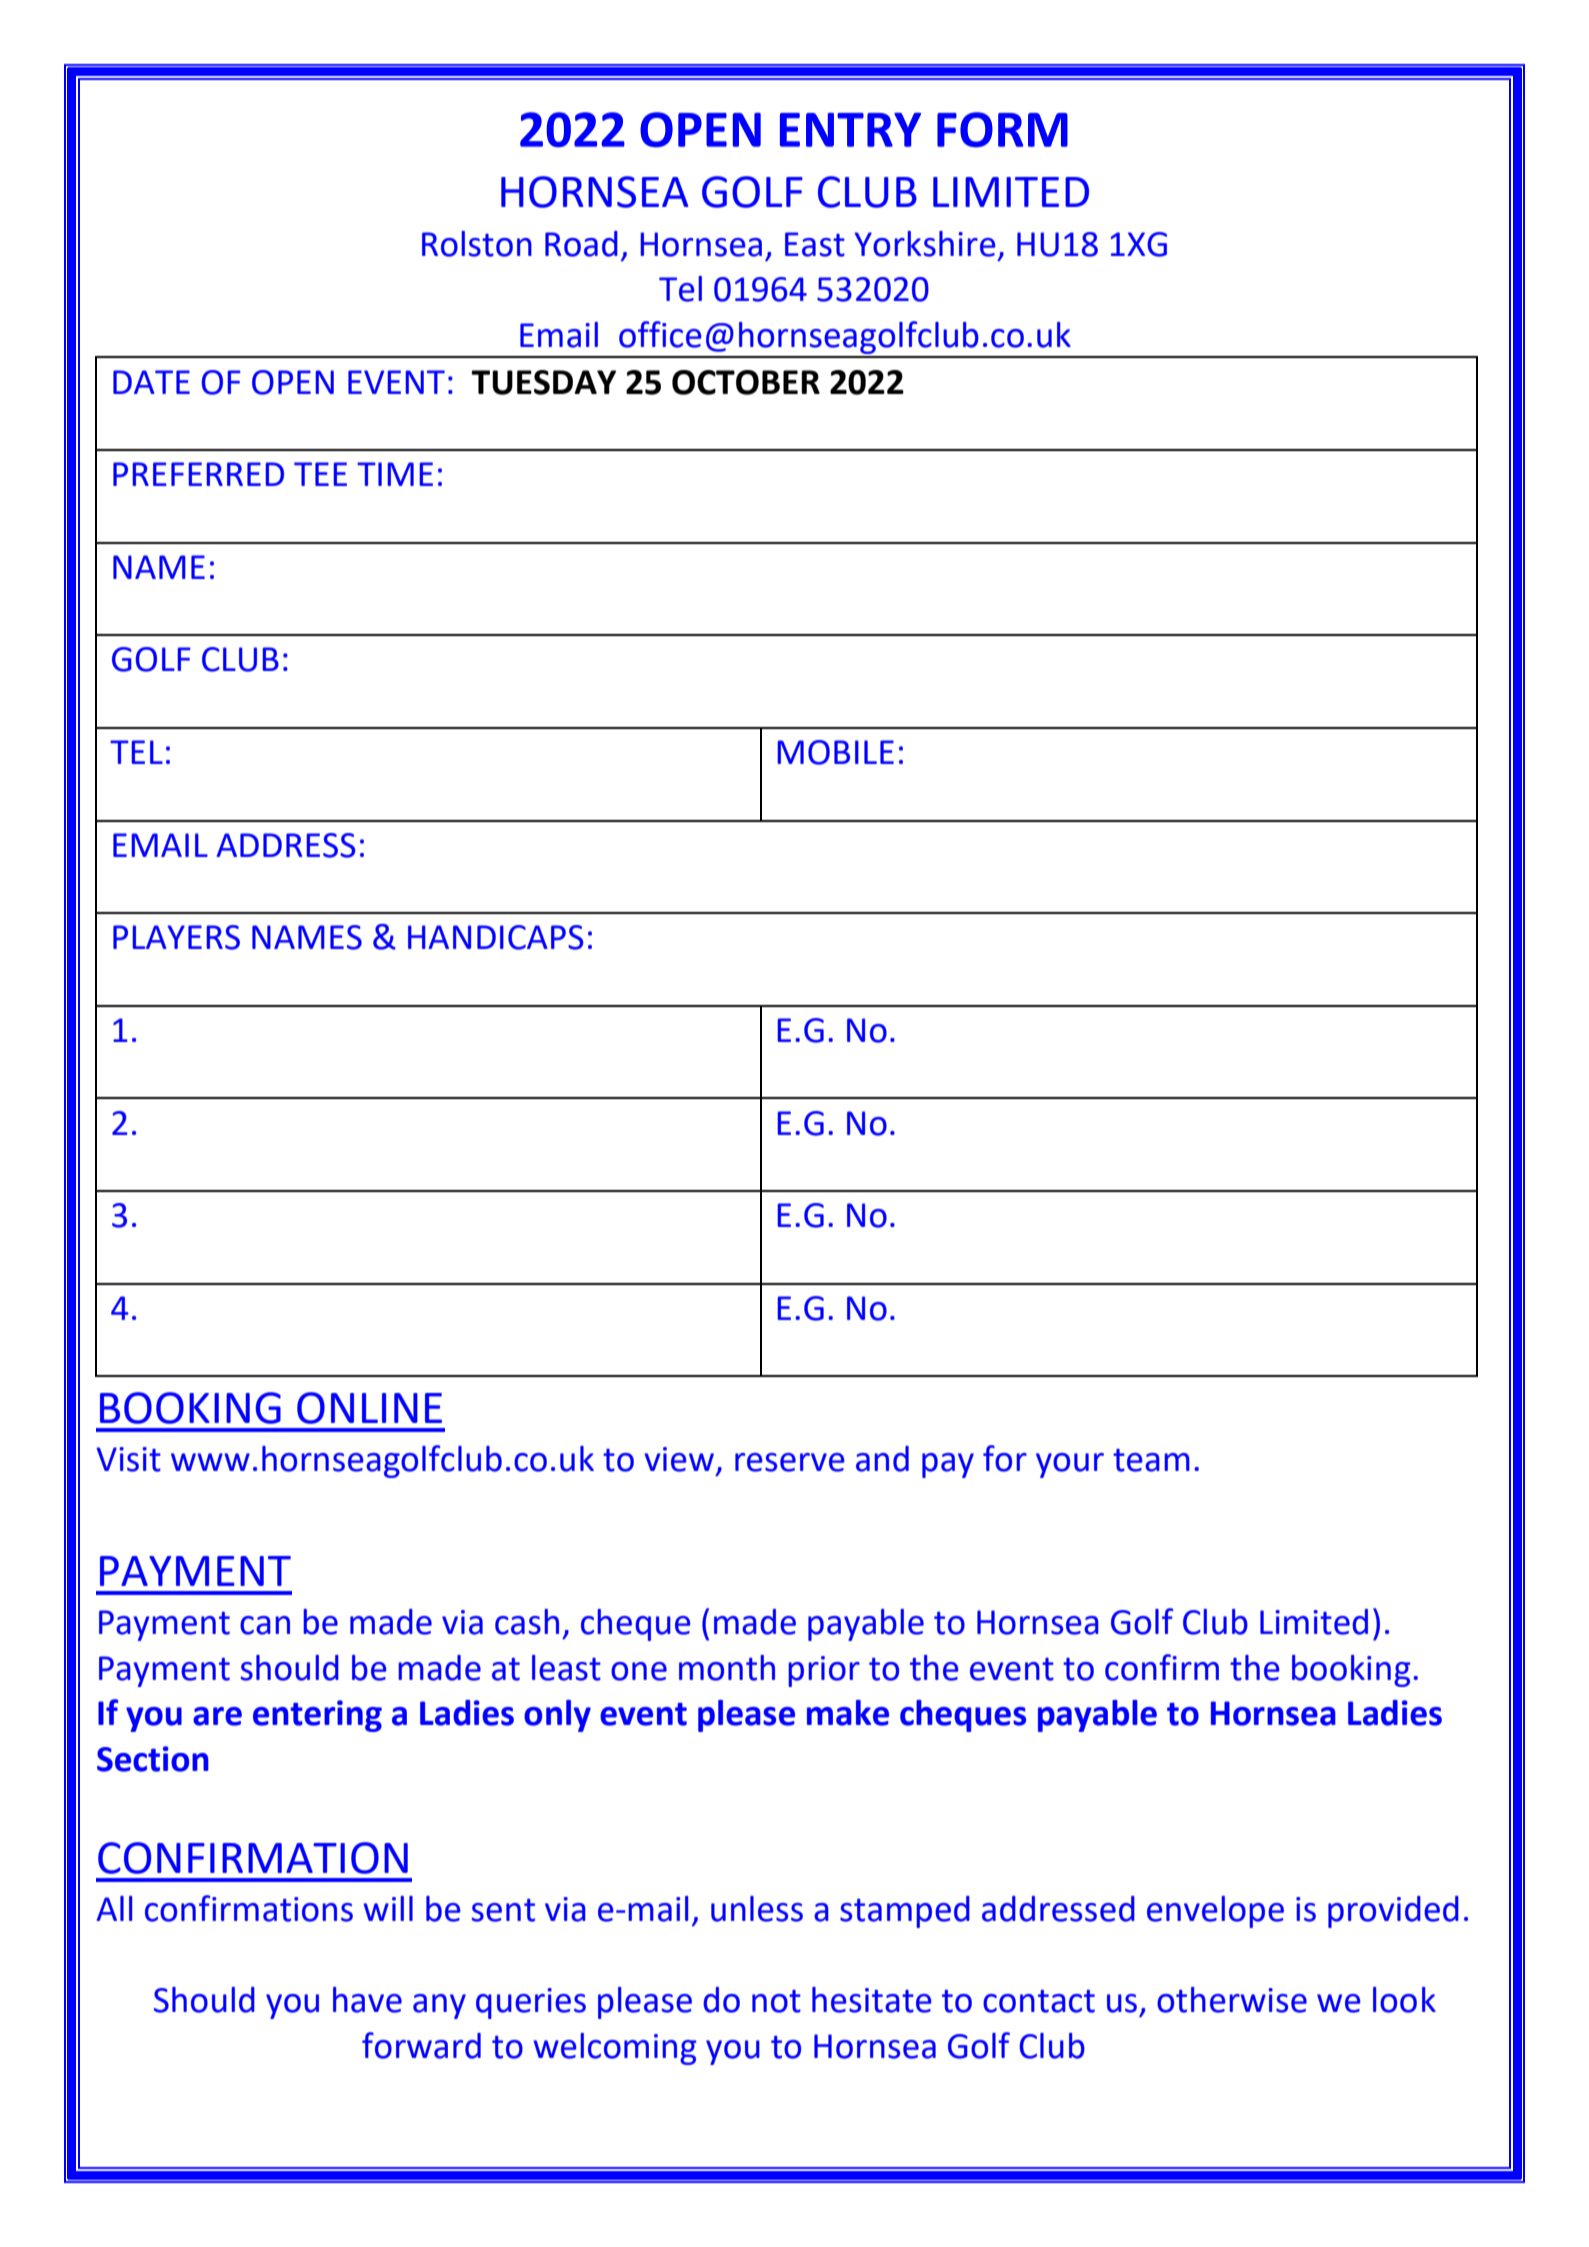  I want to click on MOBILE, so click(836, 752).
